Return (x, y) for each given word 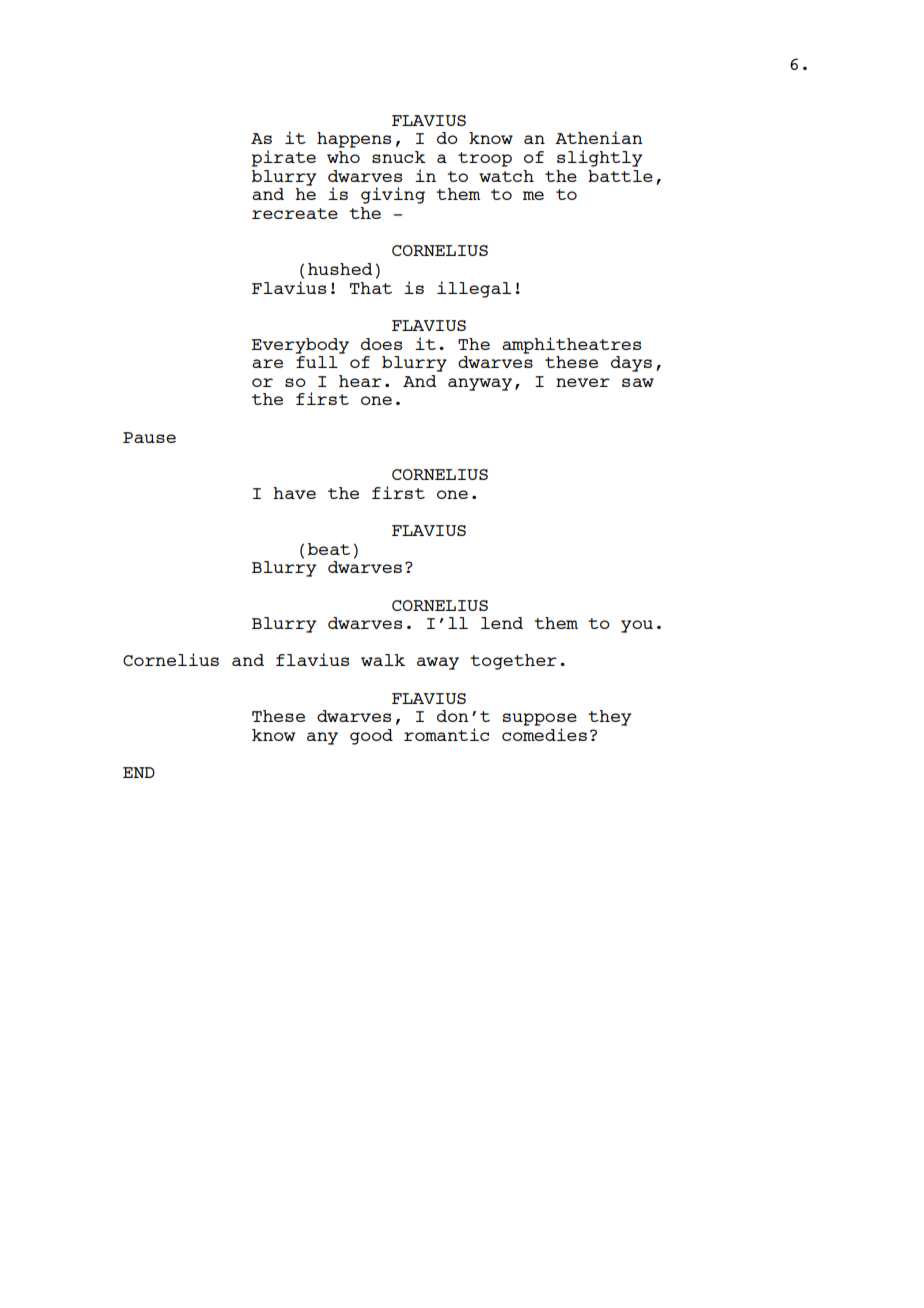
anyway (480, 384)
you (637, 626)
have (294, 493)
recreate (295, 213)
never (583, 382)
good (371, 737)
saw (638, 382)
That (371, 288)
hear (360, 381)
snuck (399, 157)
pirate (284, 158)
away (438, 663)
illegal (474, 289)
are (267, 363)
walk (383, 660)
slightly (600, 158)
